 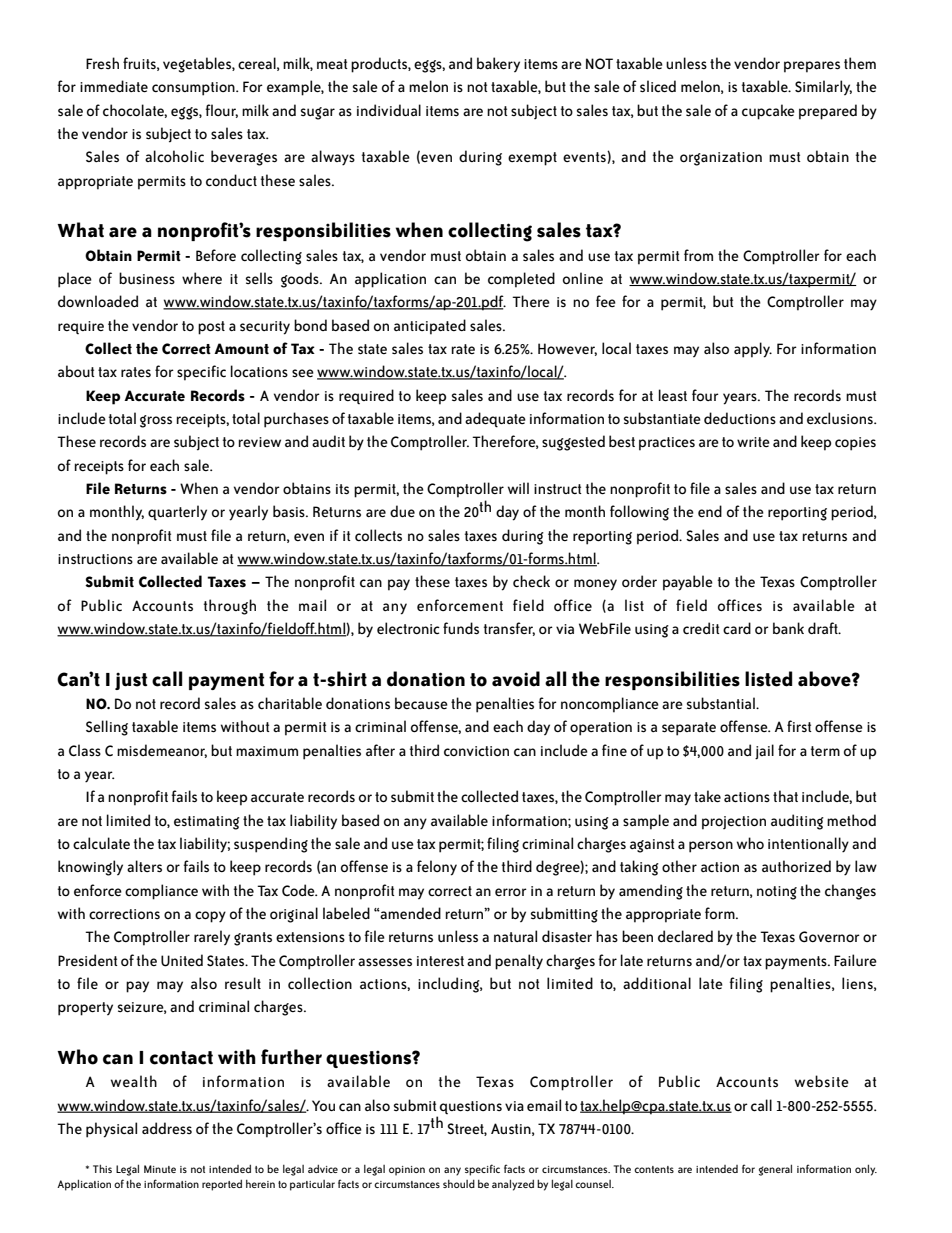 What do you see at coordinates (211, 328) in the screenshot?
I see `post` at bounding box center [211, 328].
